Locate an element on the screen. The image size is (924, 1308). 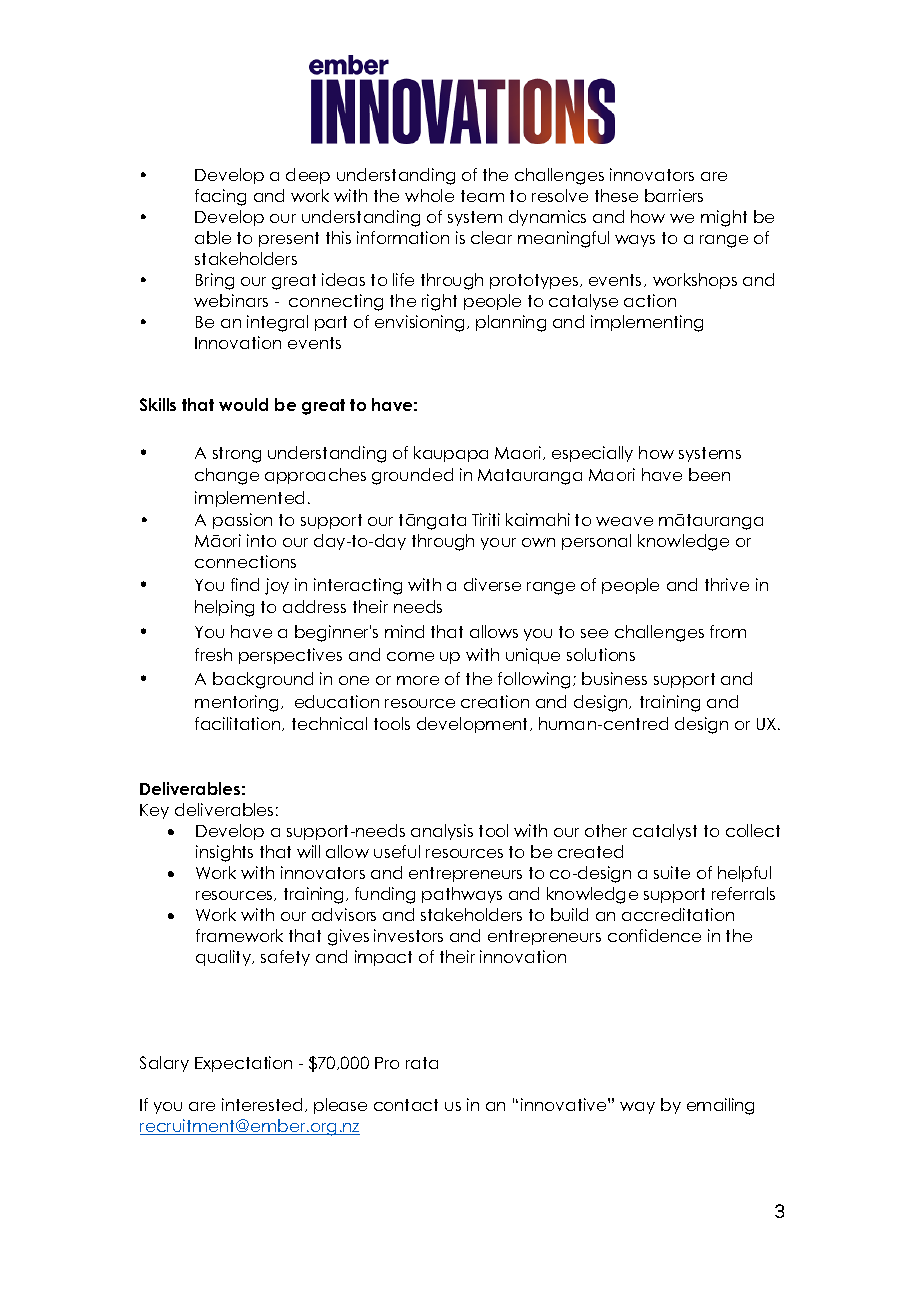
Expectation is located at coordinates (243, 1064).
